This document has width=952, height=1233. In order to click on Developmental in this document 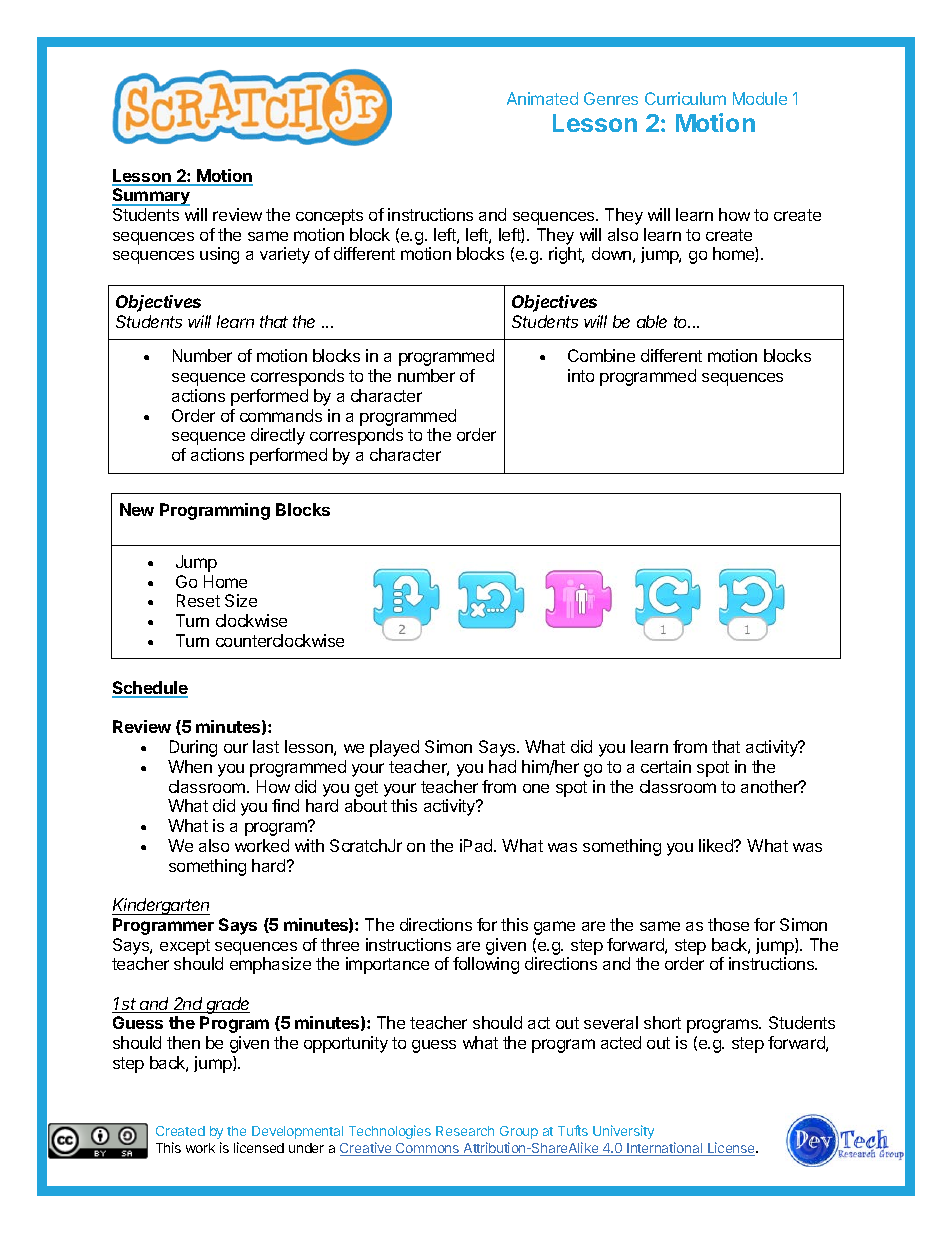, I will do `click(297, 1132)`.
